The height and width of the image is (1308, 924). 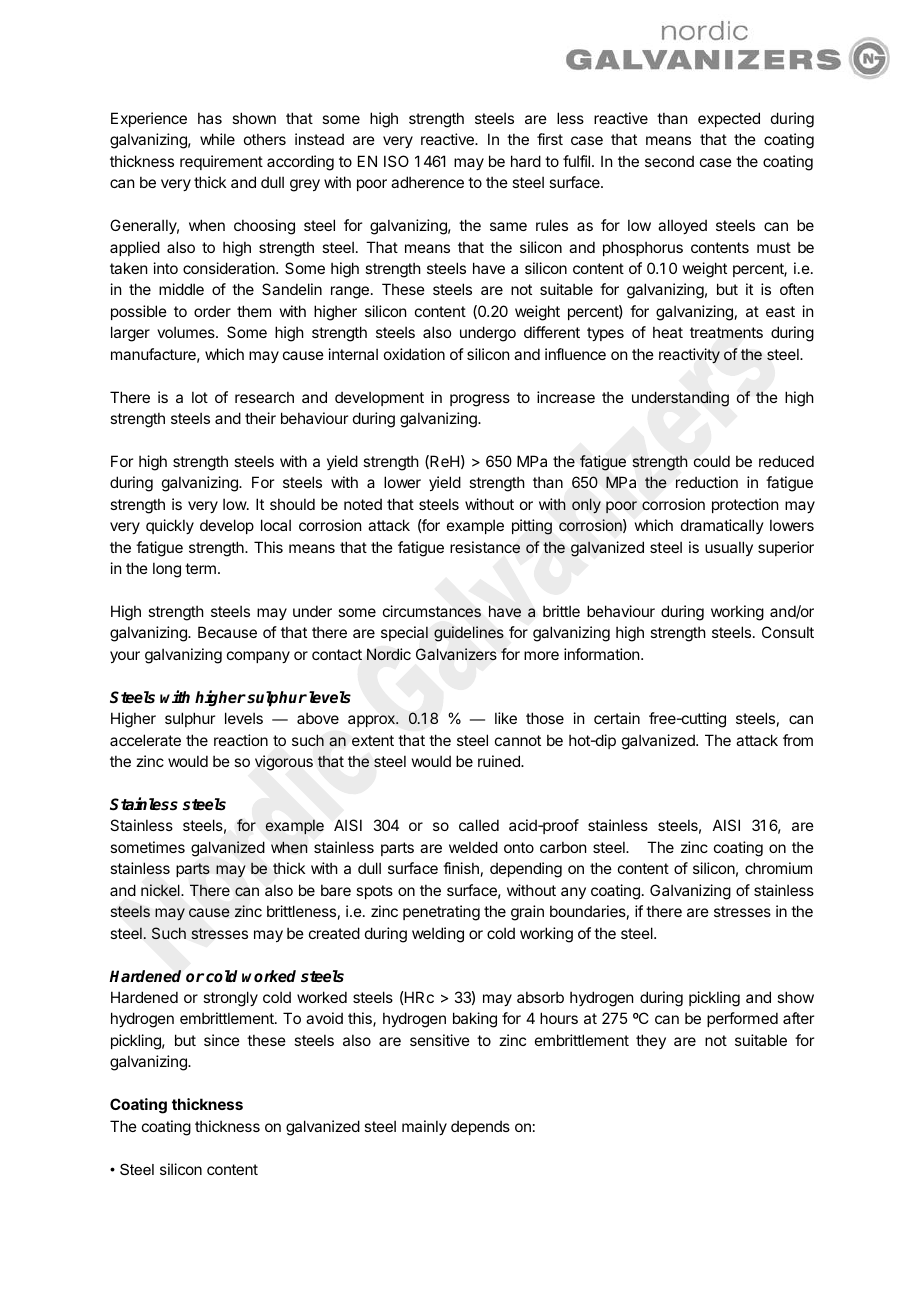 I want to click on guidelines, so click(x=469, y=634).
